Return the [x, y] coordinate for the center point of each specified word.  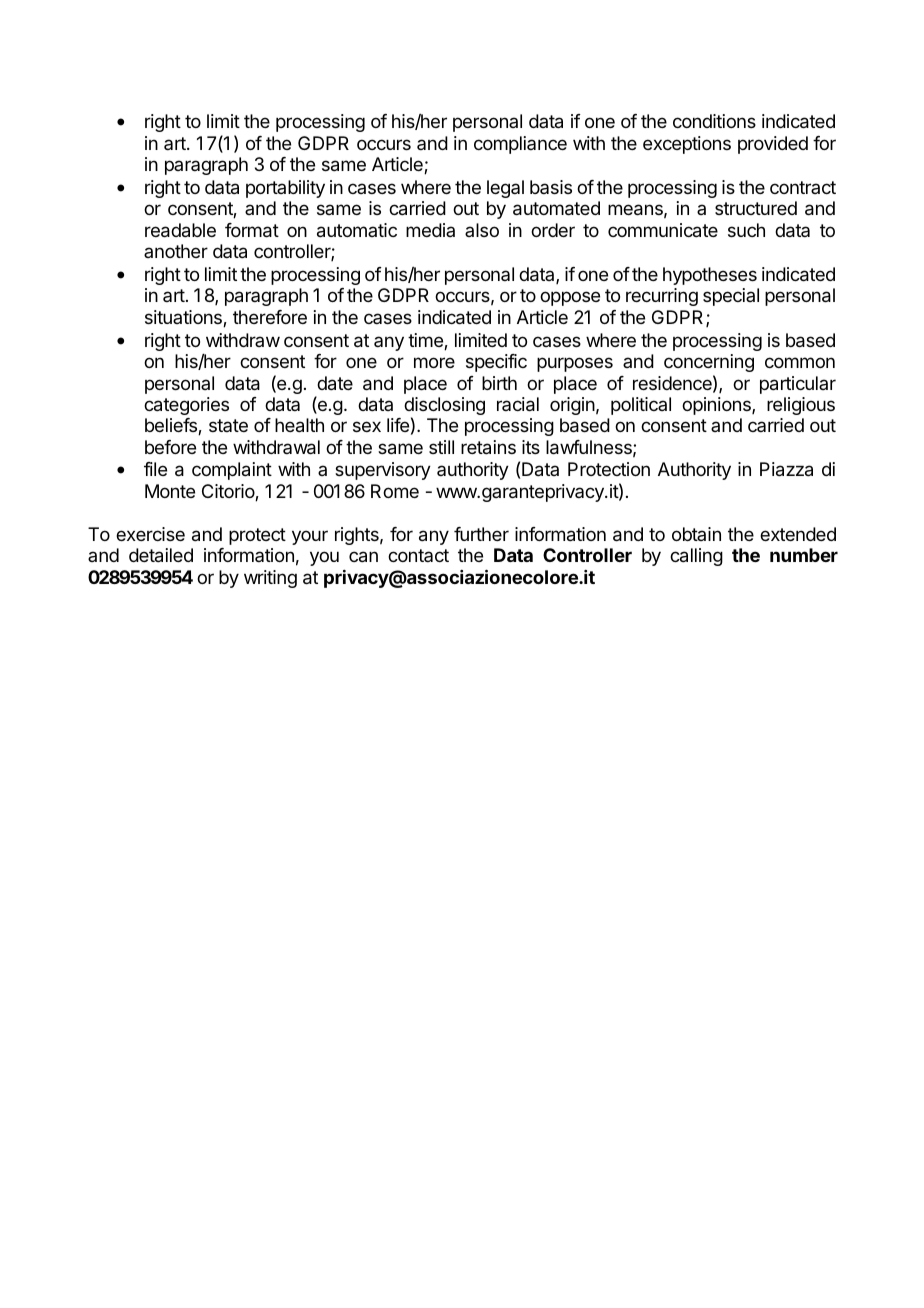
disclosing [444, 407]
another [176, 251]
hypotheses [710, 276]
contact [418, 555]
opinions [717, 406]
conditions [714, 121]
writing [270, 579]
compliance [520, 145]
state [228, 425]
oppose [570, 298]
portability [285, 189]
